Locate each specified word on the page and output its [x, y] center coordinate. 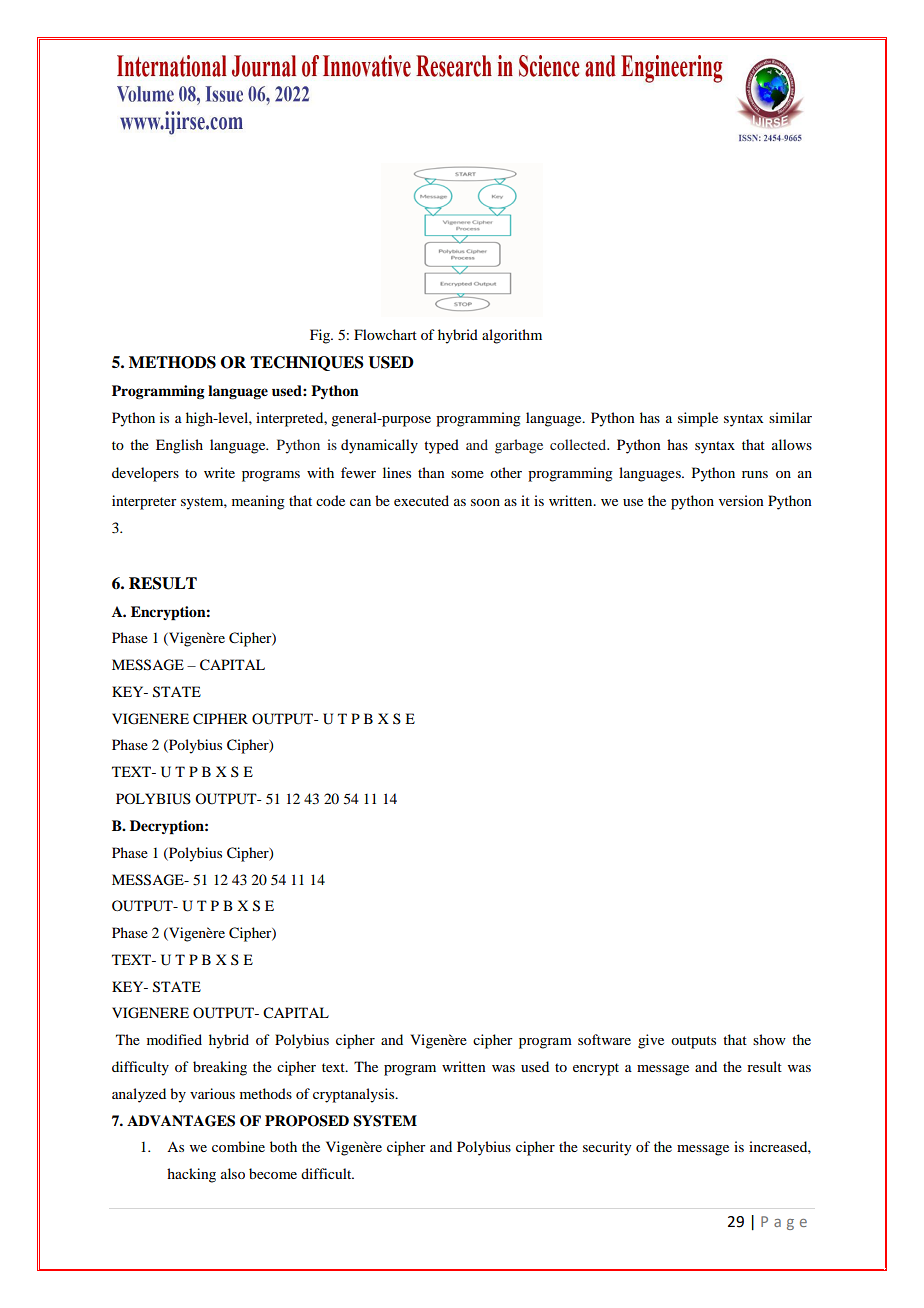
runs [755, 474]
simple [698, 419]
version [741, 500]
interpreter [144, 502]
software [604, 1039]
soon [485, 502]
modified [174, 1039]
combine [238, 1146]
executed [421, 500]
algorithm [512, 336]
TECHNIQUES [307, 363]
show [769, 1039]
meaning [258, 502]
